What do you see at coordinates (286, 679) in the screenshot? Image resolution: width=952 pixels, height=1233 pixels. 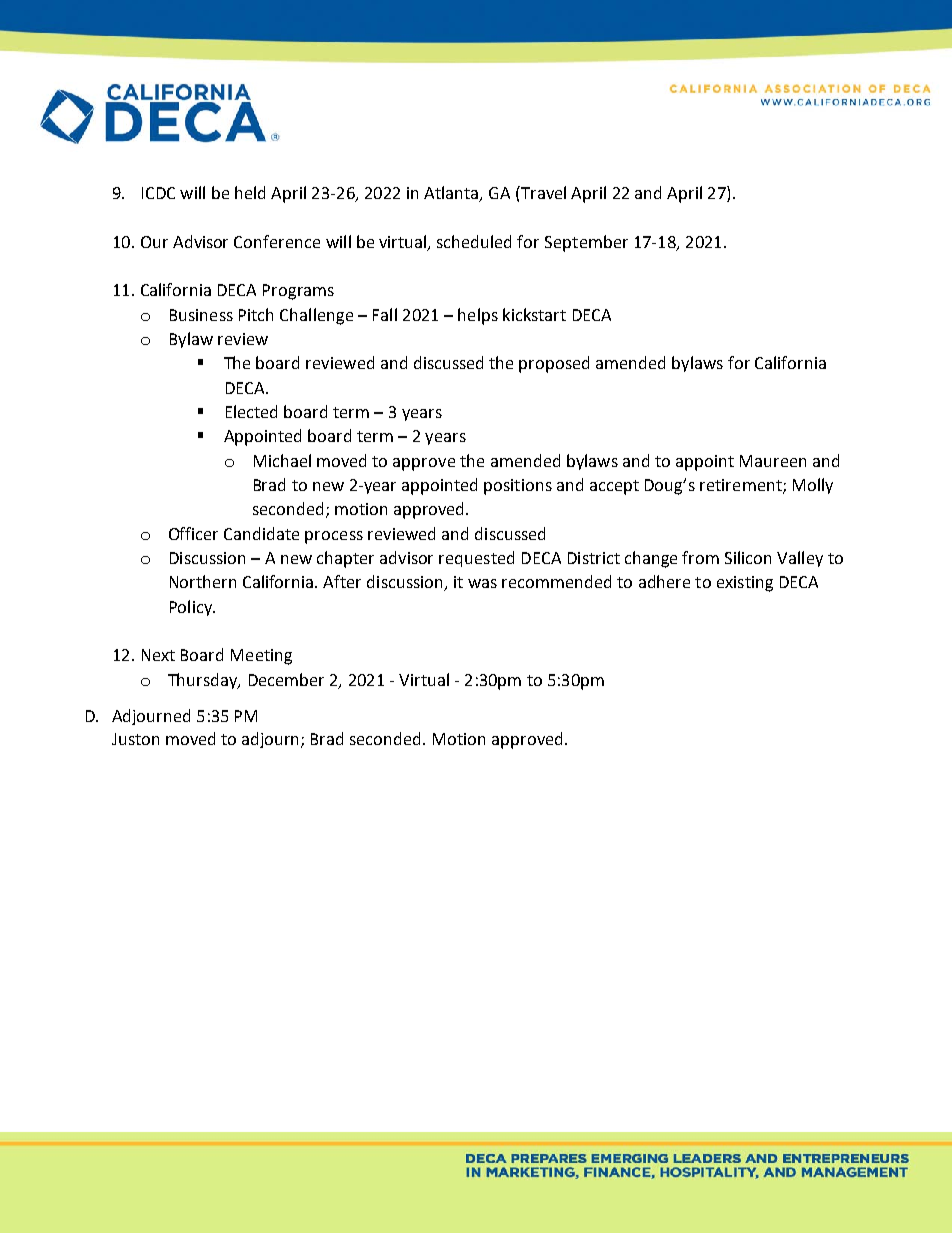 I see `December` at bounding box center [286, 679].
